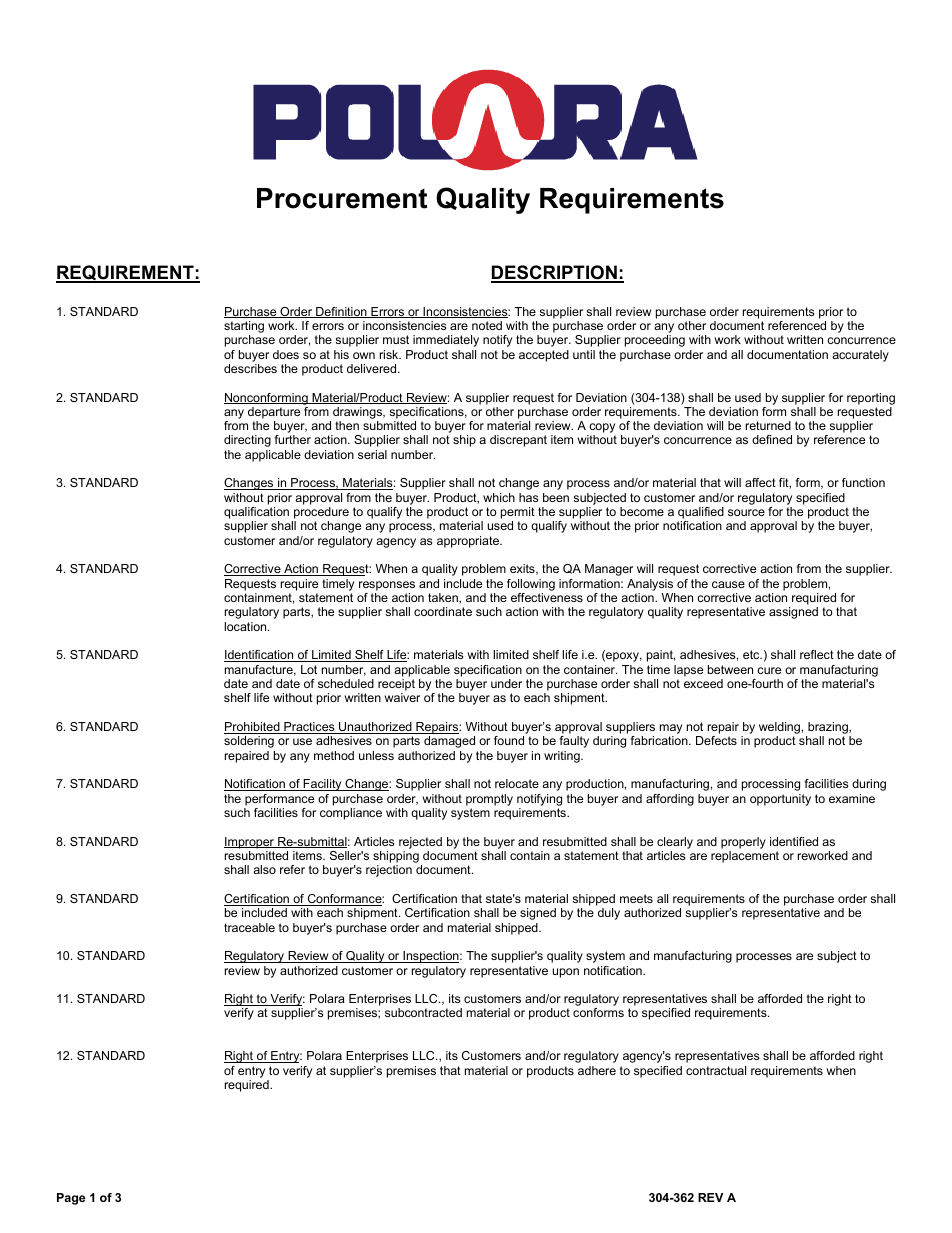 The image size is (952, 1233). Describe the element at coordinates (71, 1199) in the screenshot. I see `Page` at that location.
